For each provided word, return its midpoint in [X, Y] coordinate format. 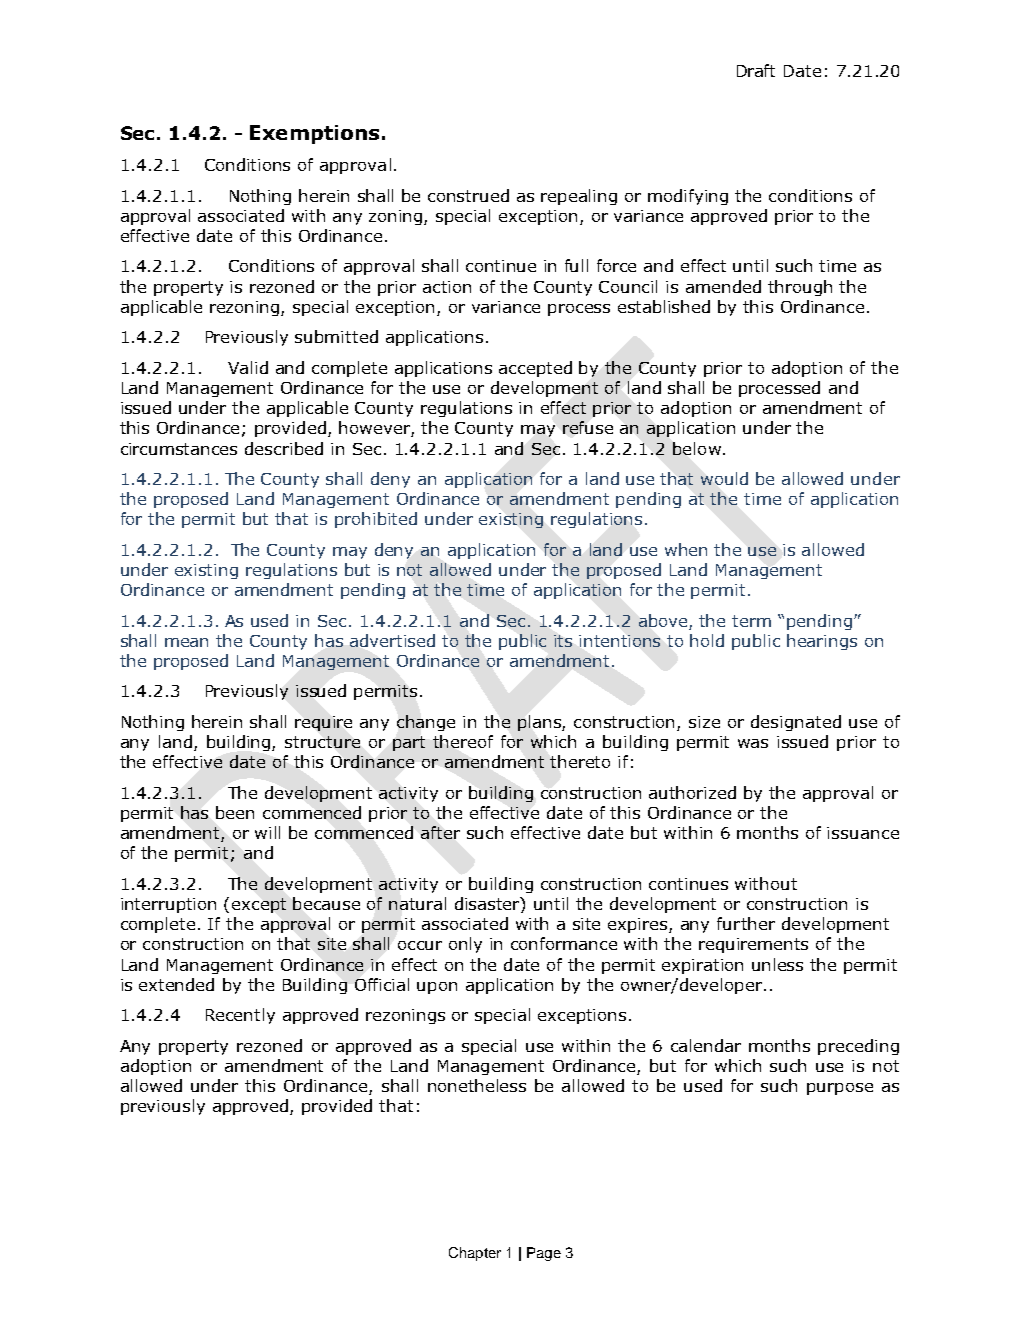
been [235, 812]
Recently [240, 1016]
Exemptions [314, 134]
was [753, 743]
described [284, 448]
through [800, 288]
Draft [756, 70]
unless [777, 964]
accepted [535, 369]
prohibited [376, 520]
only [465, 945]
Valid [248, 367]
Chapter [475, 1254]
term [751, 621]
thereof [463, 741]
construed [468, 195]
